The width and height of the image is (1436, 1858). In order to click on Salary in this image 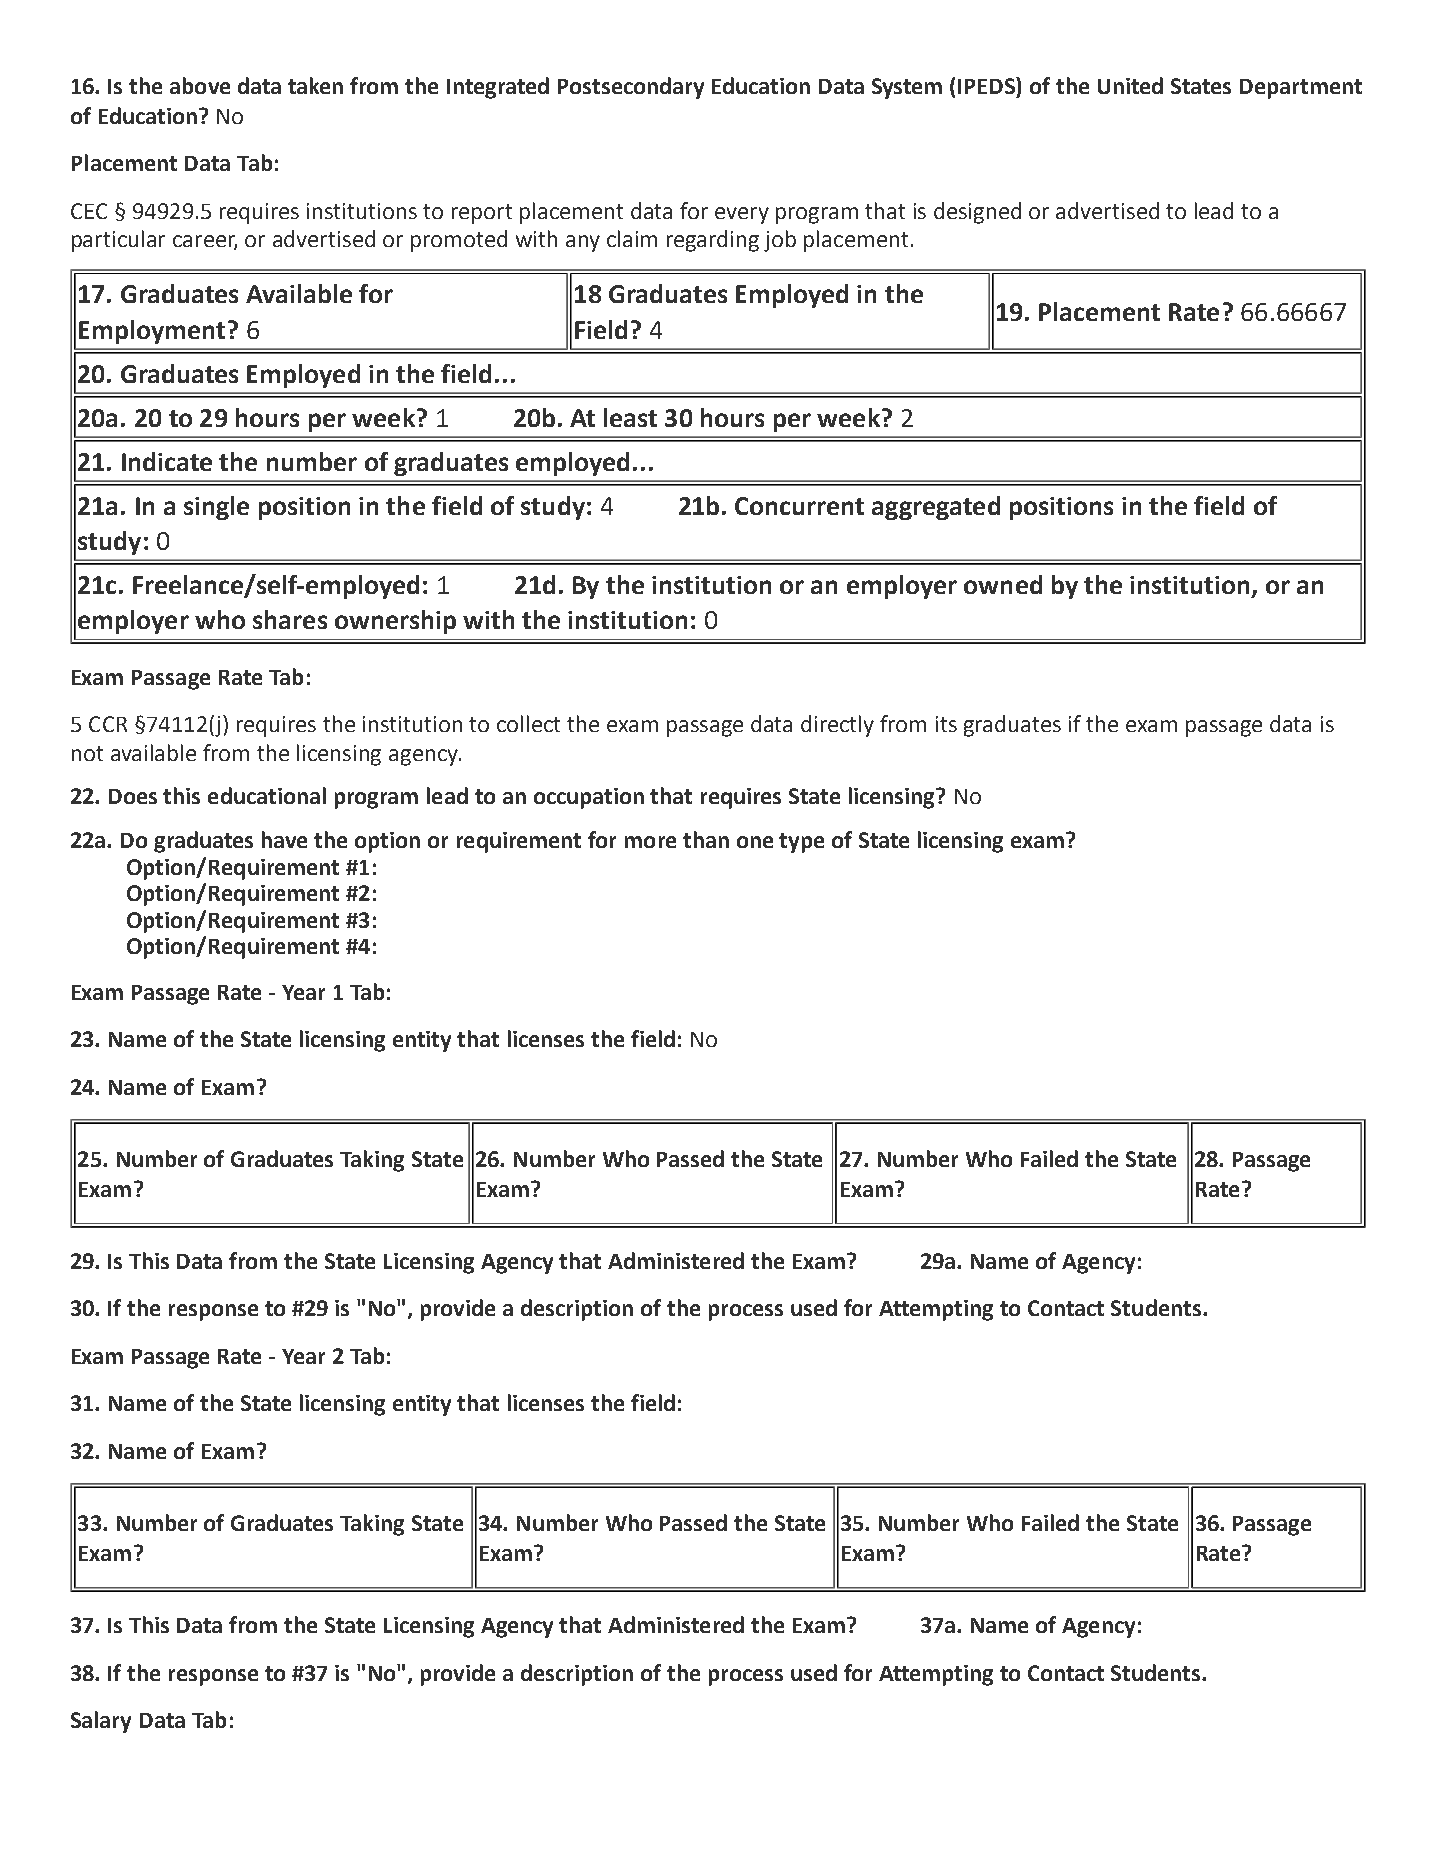, I will do `click(101, 1722)`.
